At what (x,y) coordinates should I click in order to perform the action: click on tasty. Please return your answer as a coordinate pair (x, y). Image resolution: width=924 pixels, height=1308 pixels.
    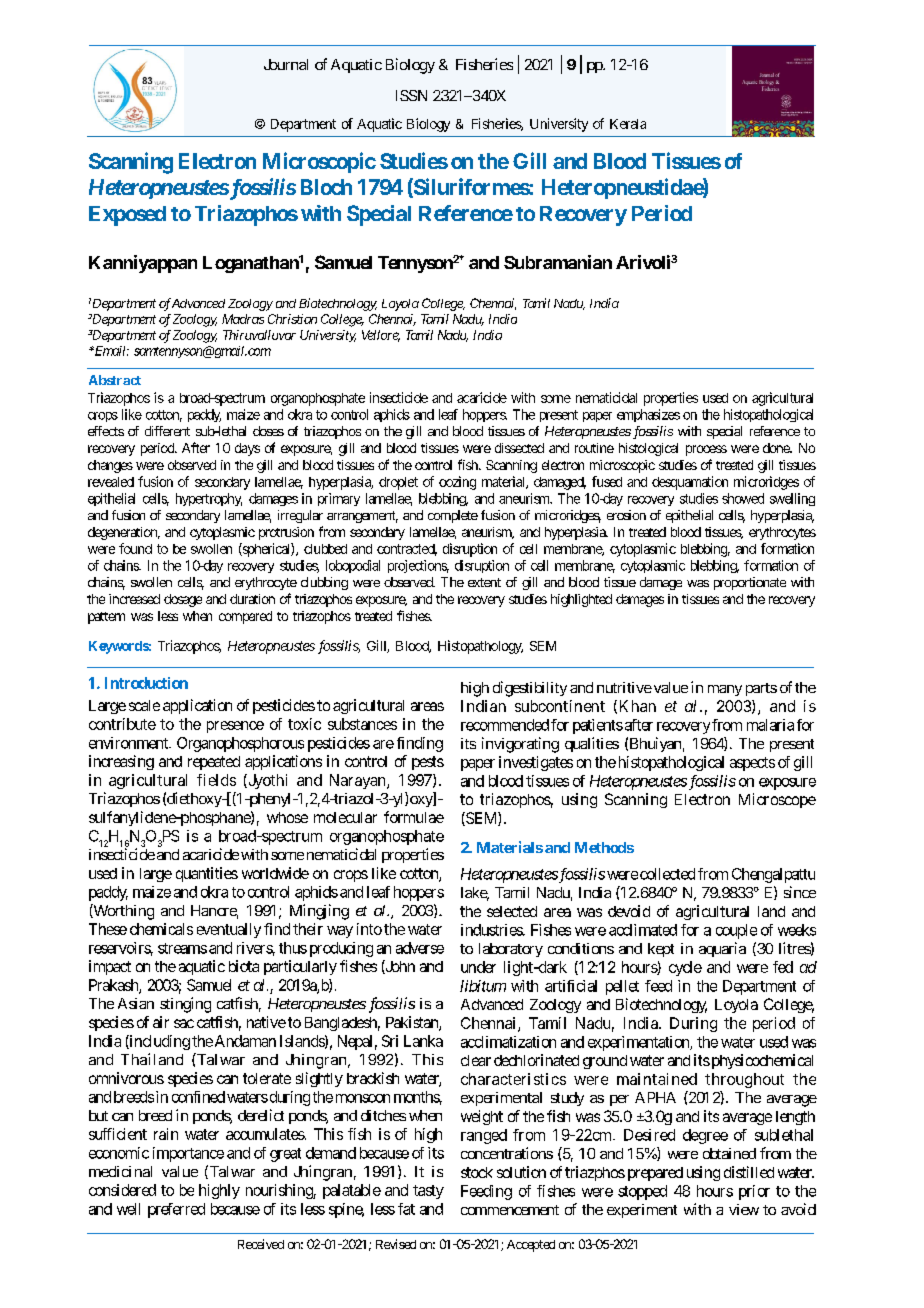
    Looking at the image, I should click on (428, 1192).
